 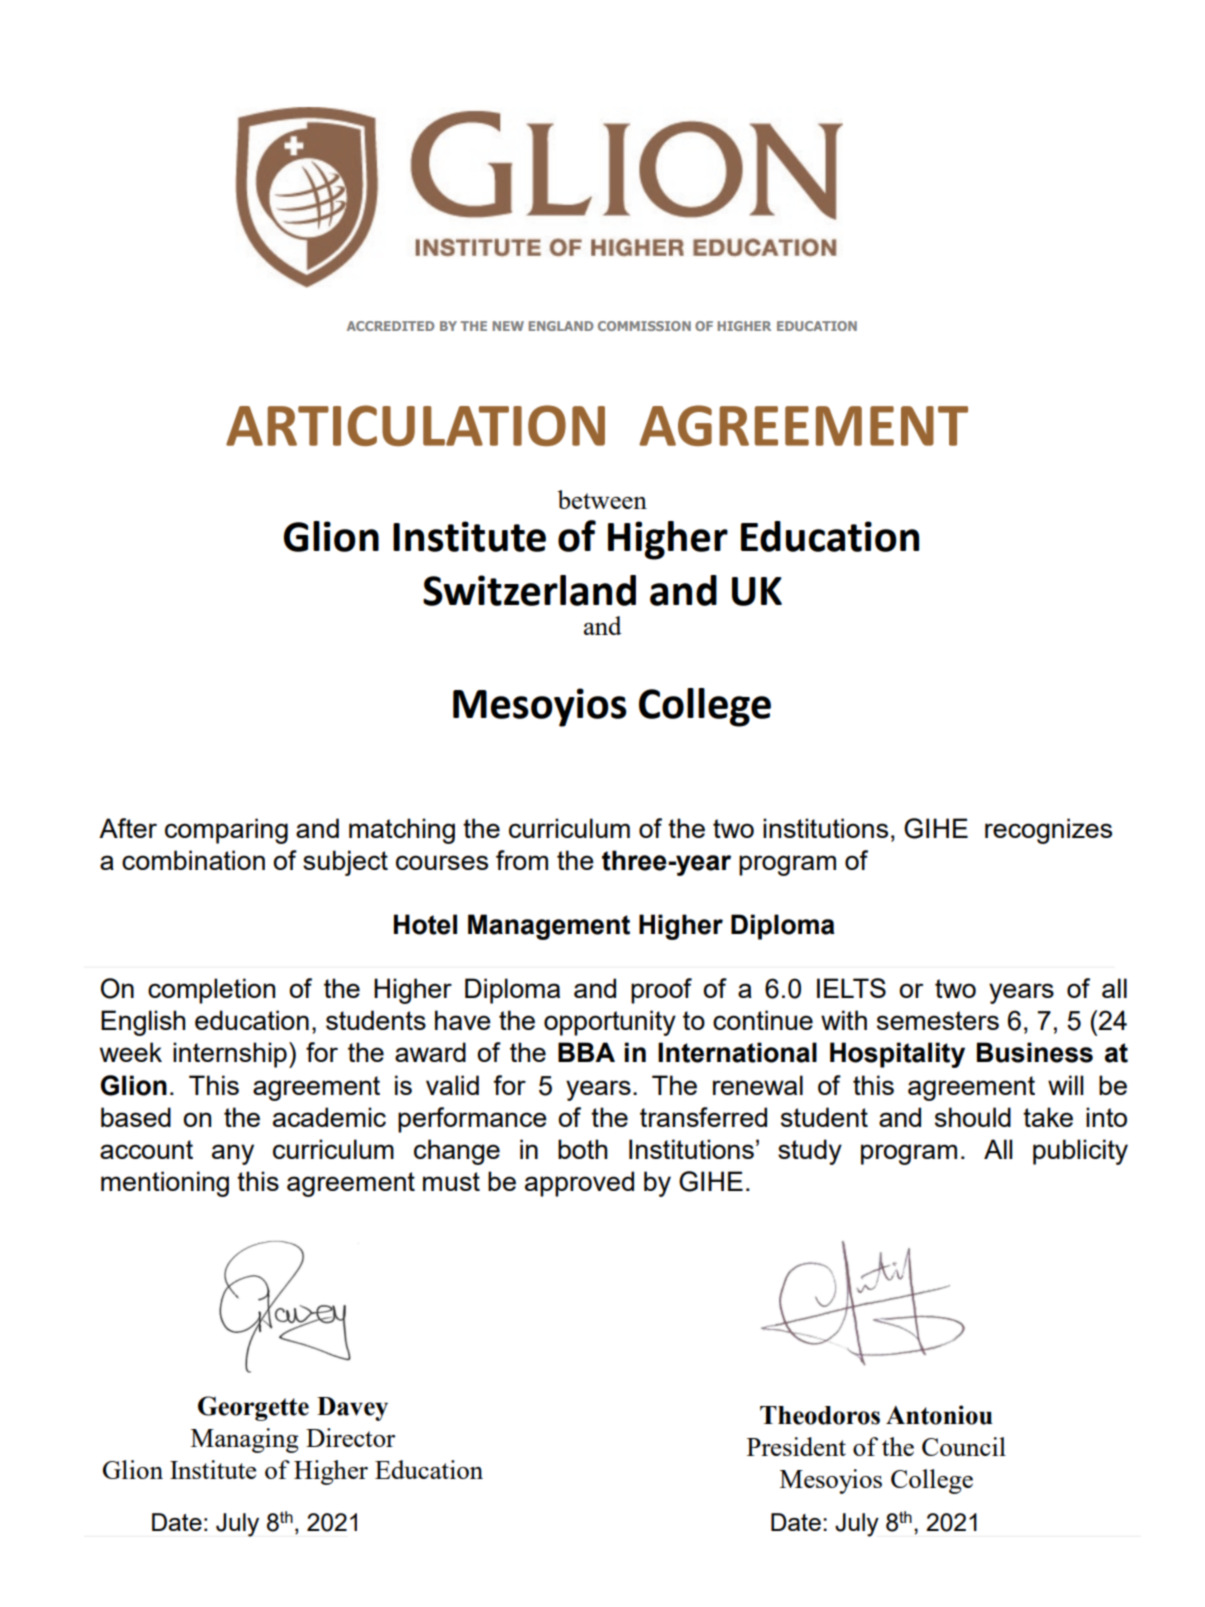 What do you see at coordinates (529, 590) in the screenshot?
I see `Switzerland` at bounding box center [529, 590].
